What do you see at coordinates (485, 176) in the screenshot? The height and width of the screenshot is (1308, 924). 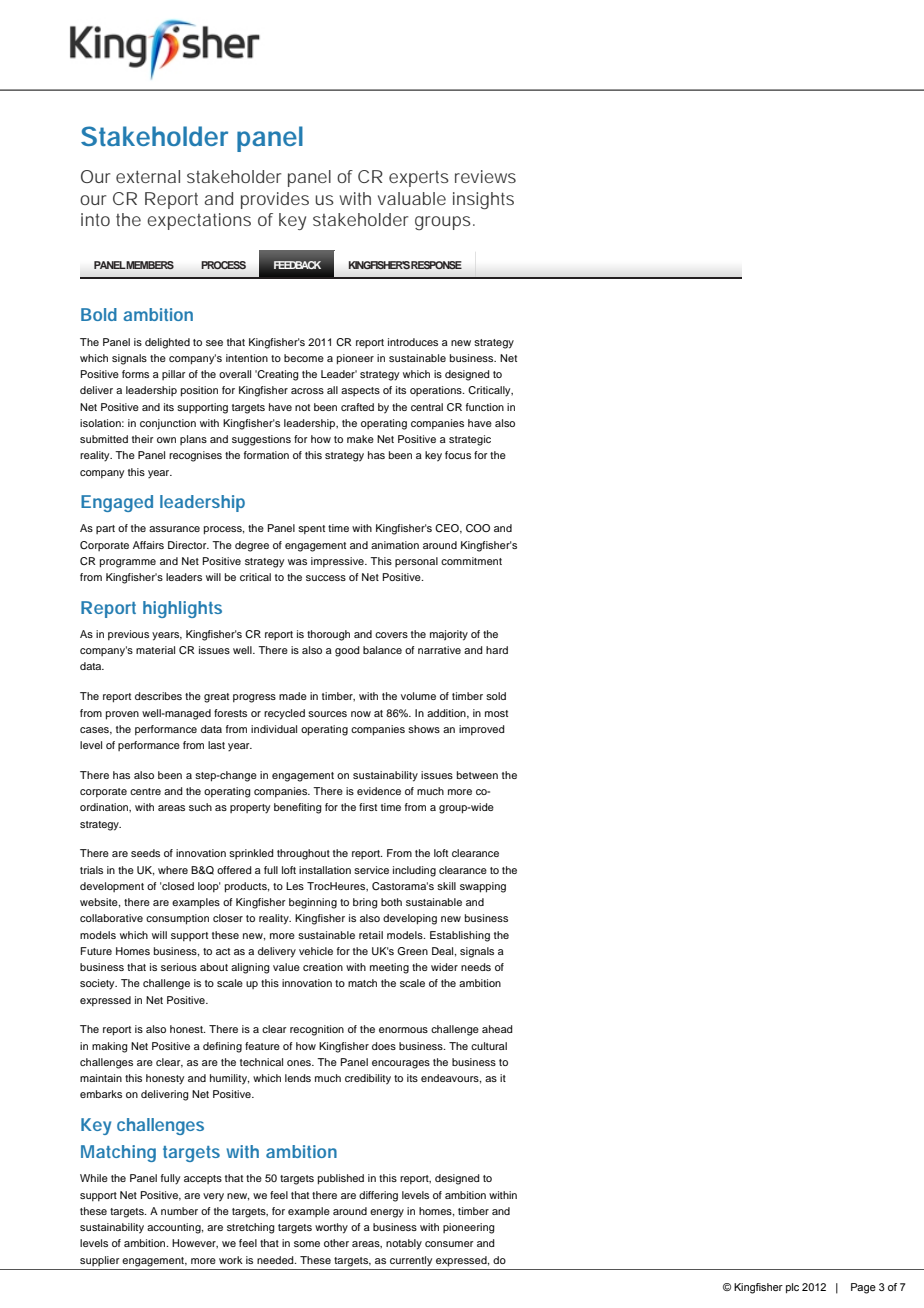 I see `reviews` at bounding box center [485, 176].
